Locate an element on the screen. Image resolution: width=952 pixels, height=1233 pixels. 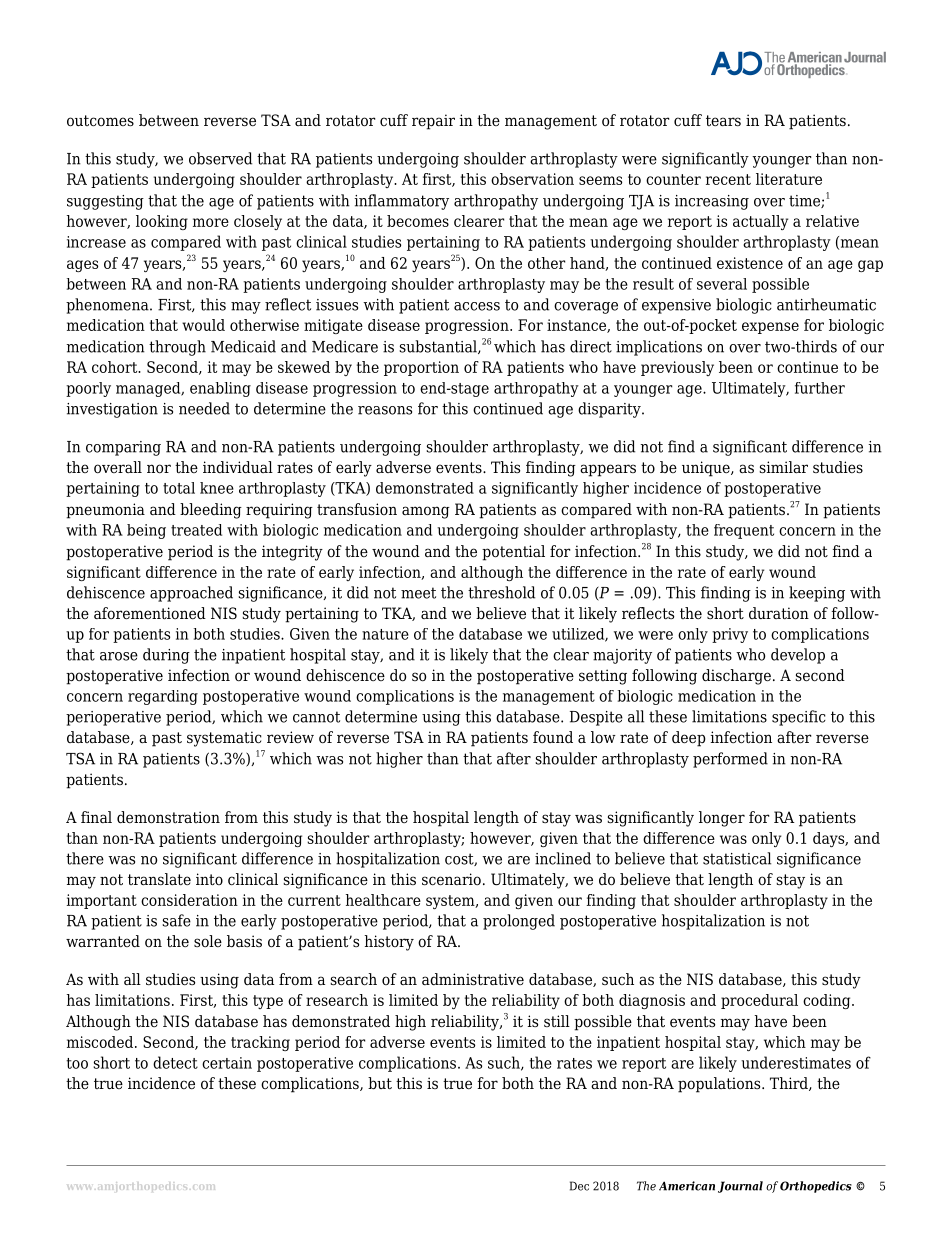
literature is located at coordinates (789, 179).
